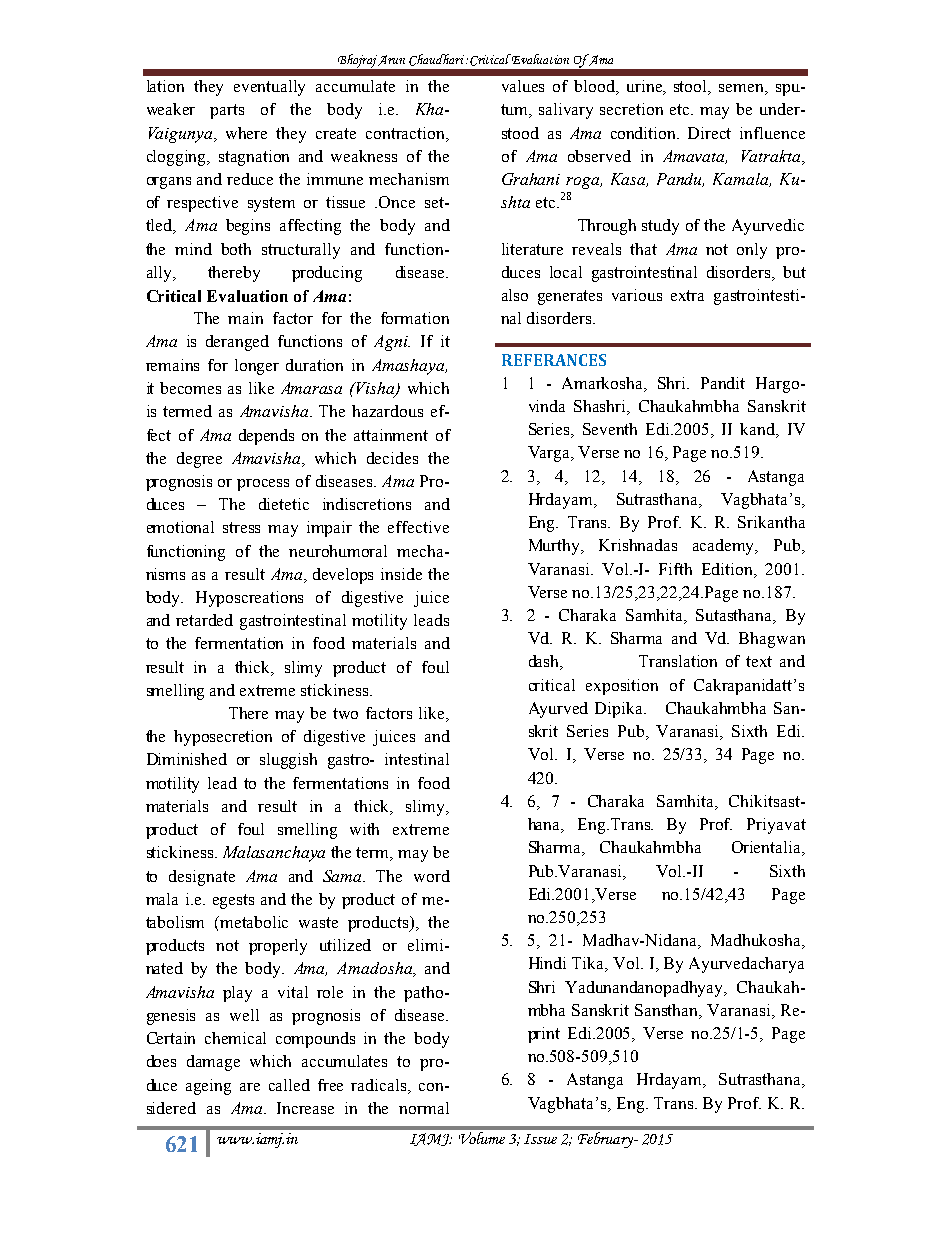 Image resolution: width=952 pixels, height=1233 pixels. Describe the element at coordinates (692, 87) in the screenshot. I see `stool` at that location.
